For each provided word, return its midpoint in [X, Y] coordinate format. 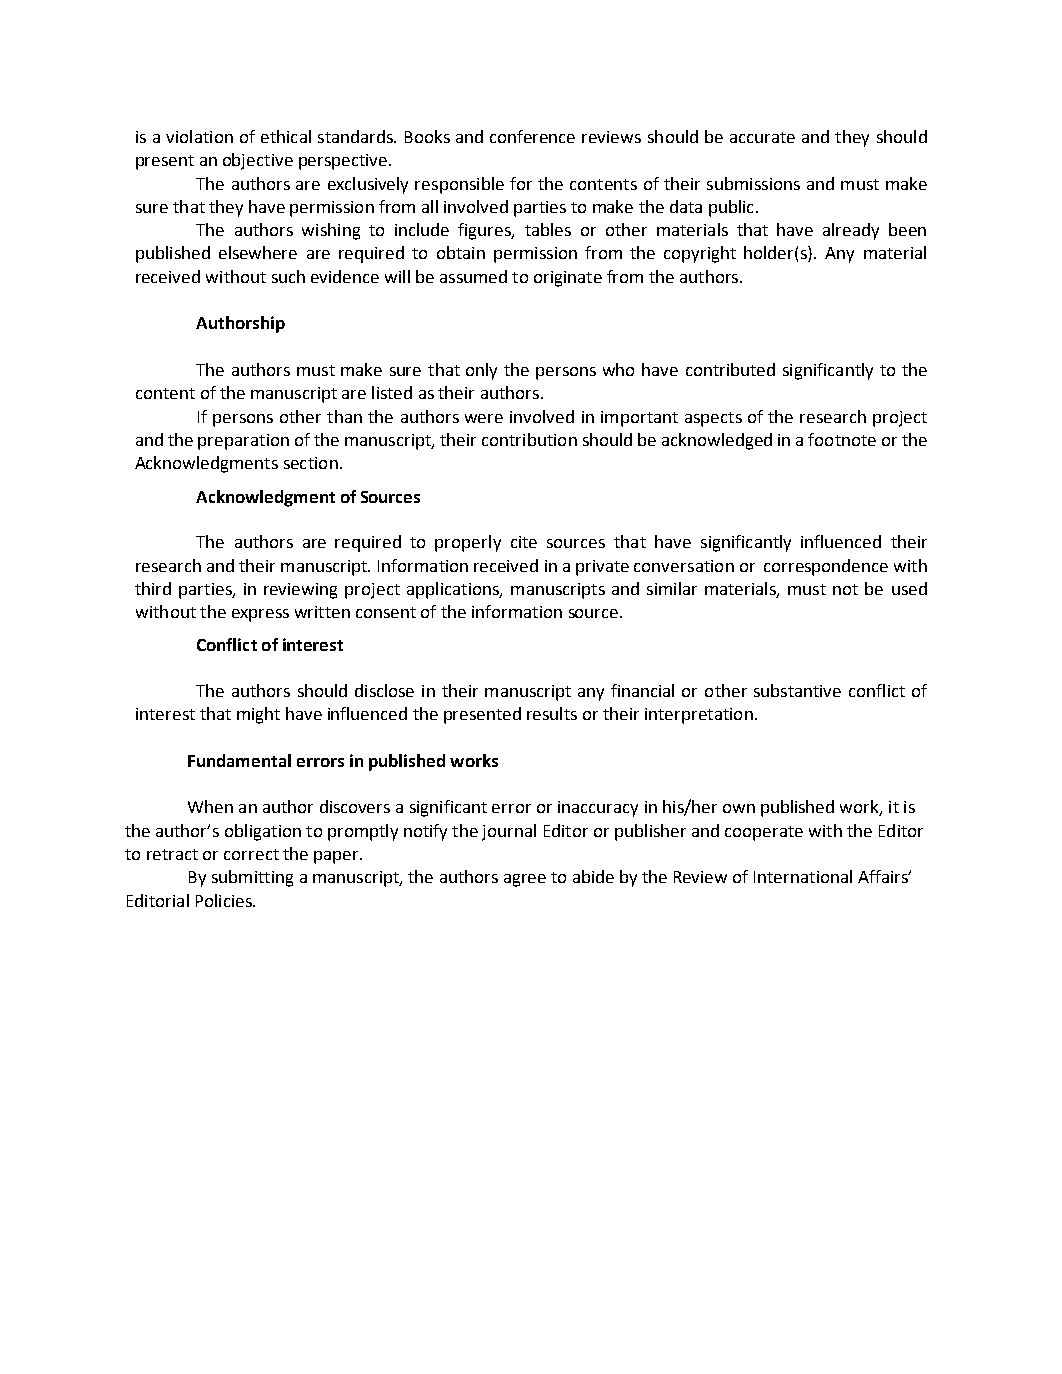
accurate [762, 137]
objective [258, 161]
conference [532, 136]
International [803, 876]
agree [525, 880]
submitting [252, 878]
